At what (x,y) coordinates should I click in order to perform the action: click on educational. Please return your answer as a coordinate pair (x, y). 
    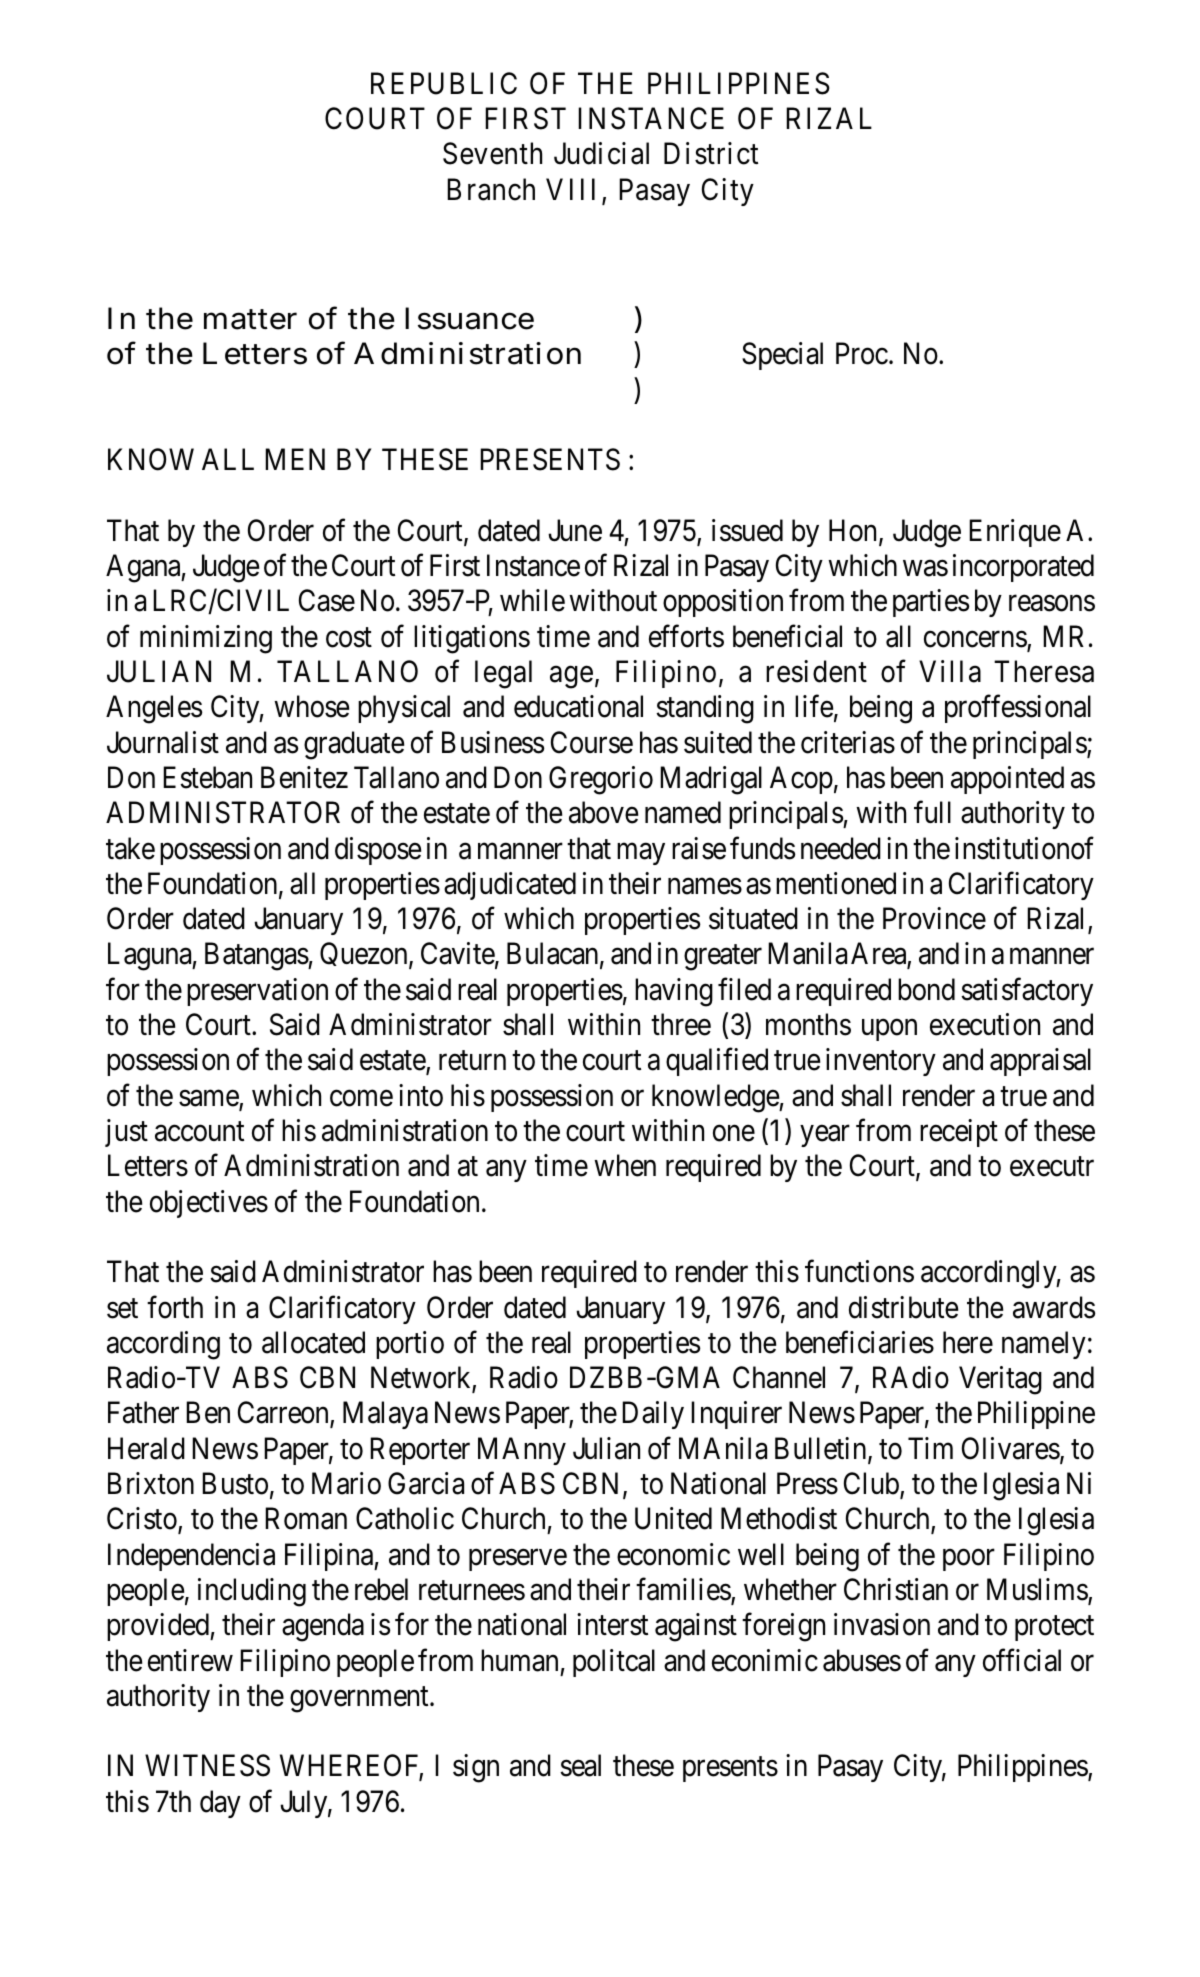
    Looking at the image, I should click on (578, 706).
